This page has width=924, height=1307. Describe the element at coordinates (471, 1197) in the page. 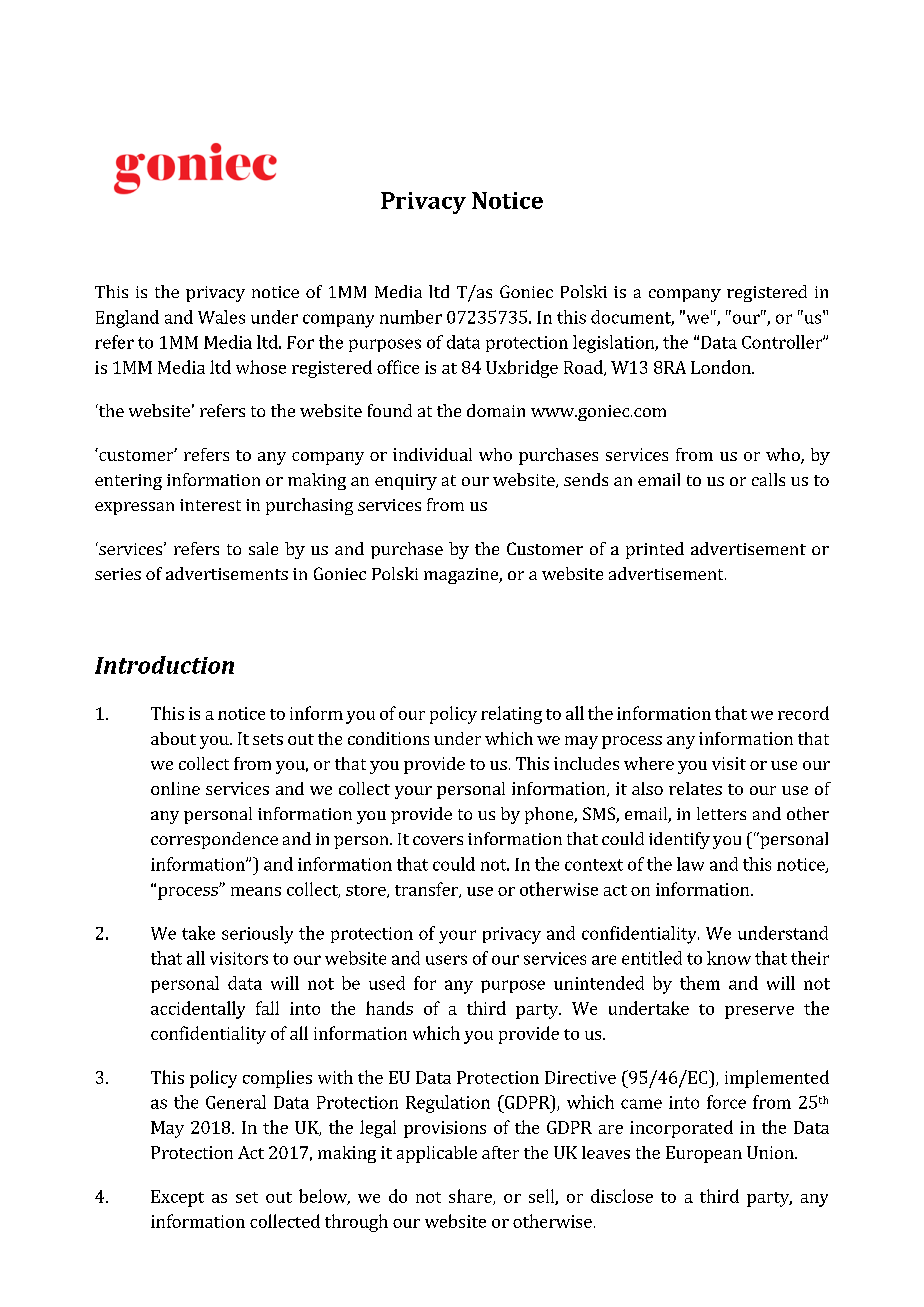

I see `share` at that location.
